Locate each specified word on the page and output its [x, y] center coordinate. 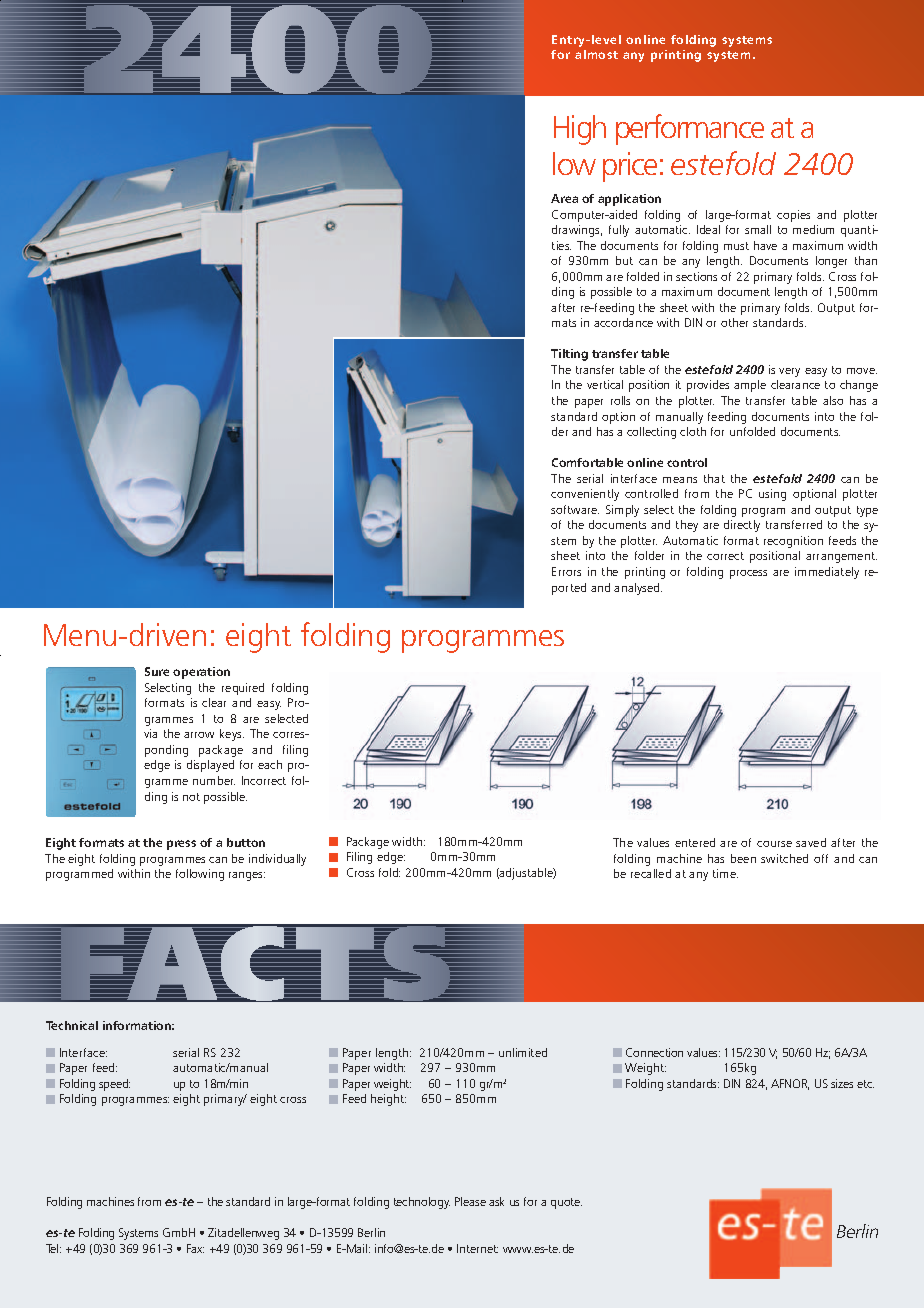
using [772, 495]
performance [690, 129]
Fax [195, 1248]
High [580, 130]
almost [596, 54]
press [181, 845]
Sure [157, 671]
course [774, 844]
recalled [651, 873]
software [575, 509]
